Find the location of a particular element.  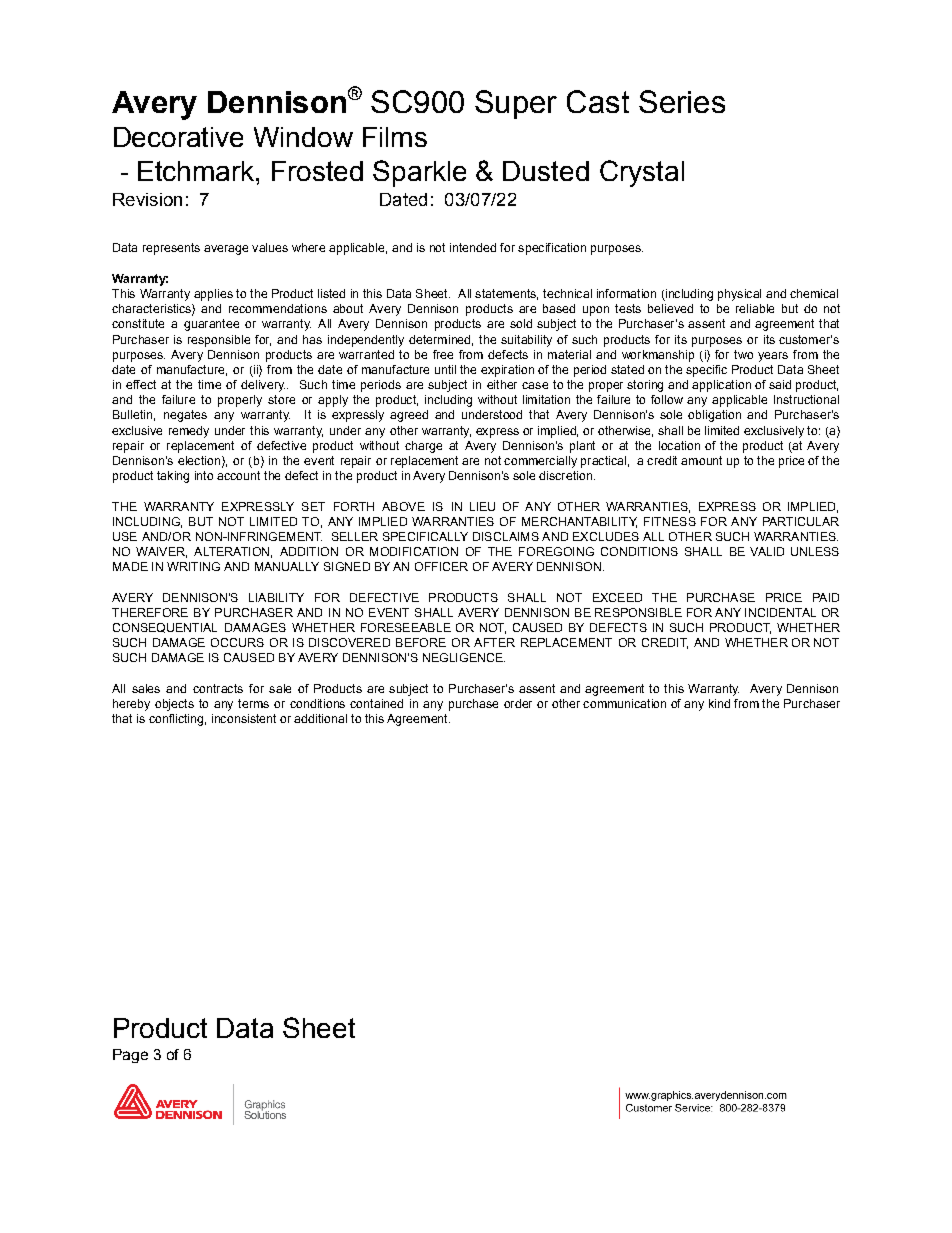

remedy is located at coordinates (189, 432).
